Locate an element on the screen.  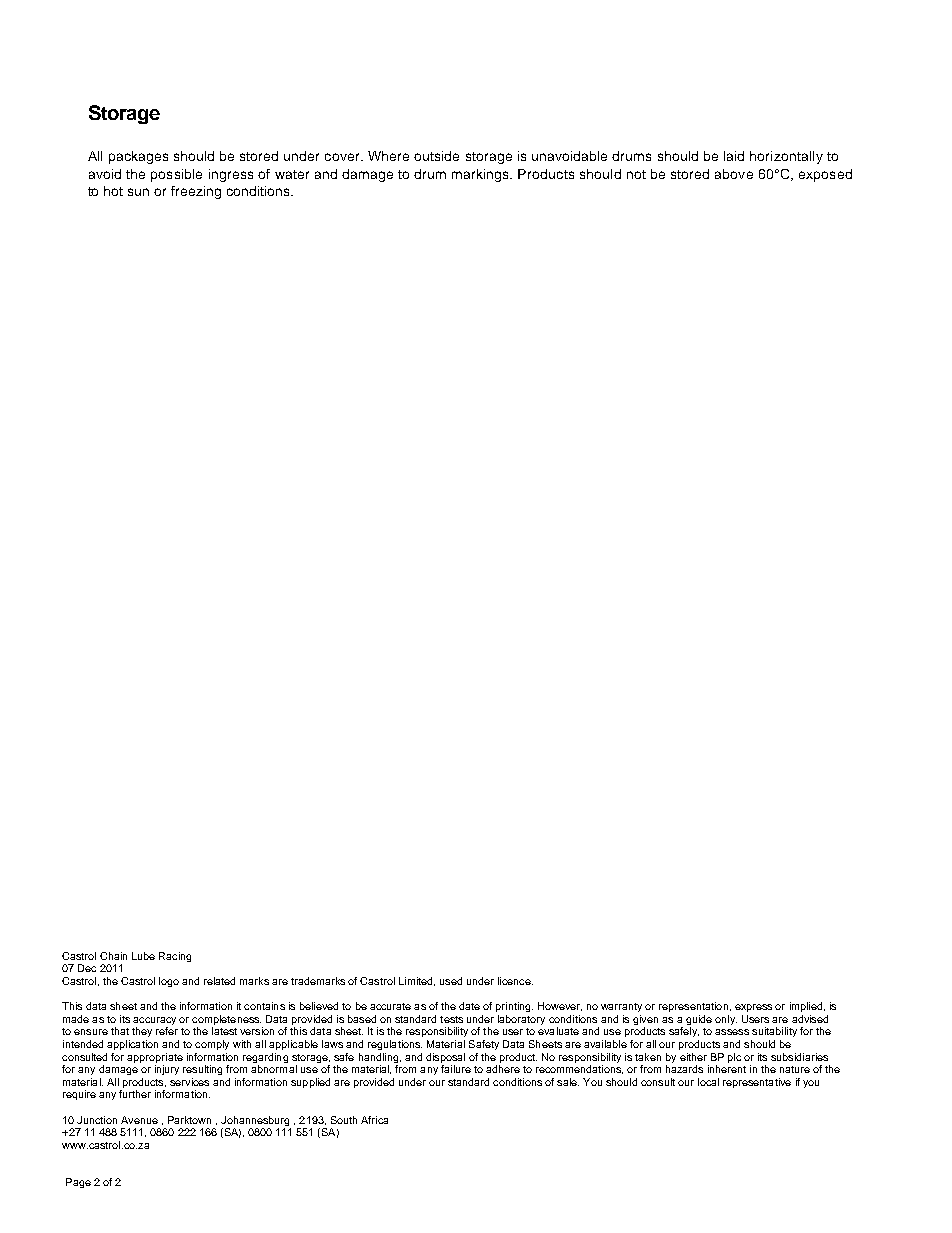
date is located at coordinates (469, 1006).
